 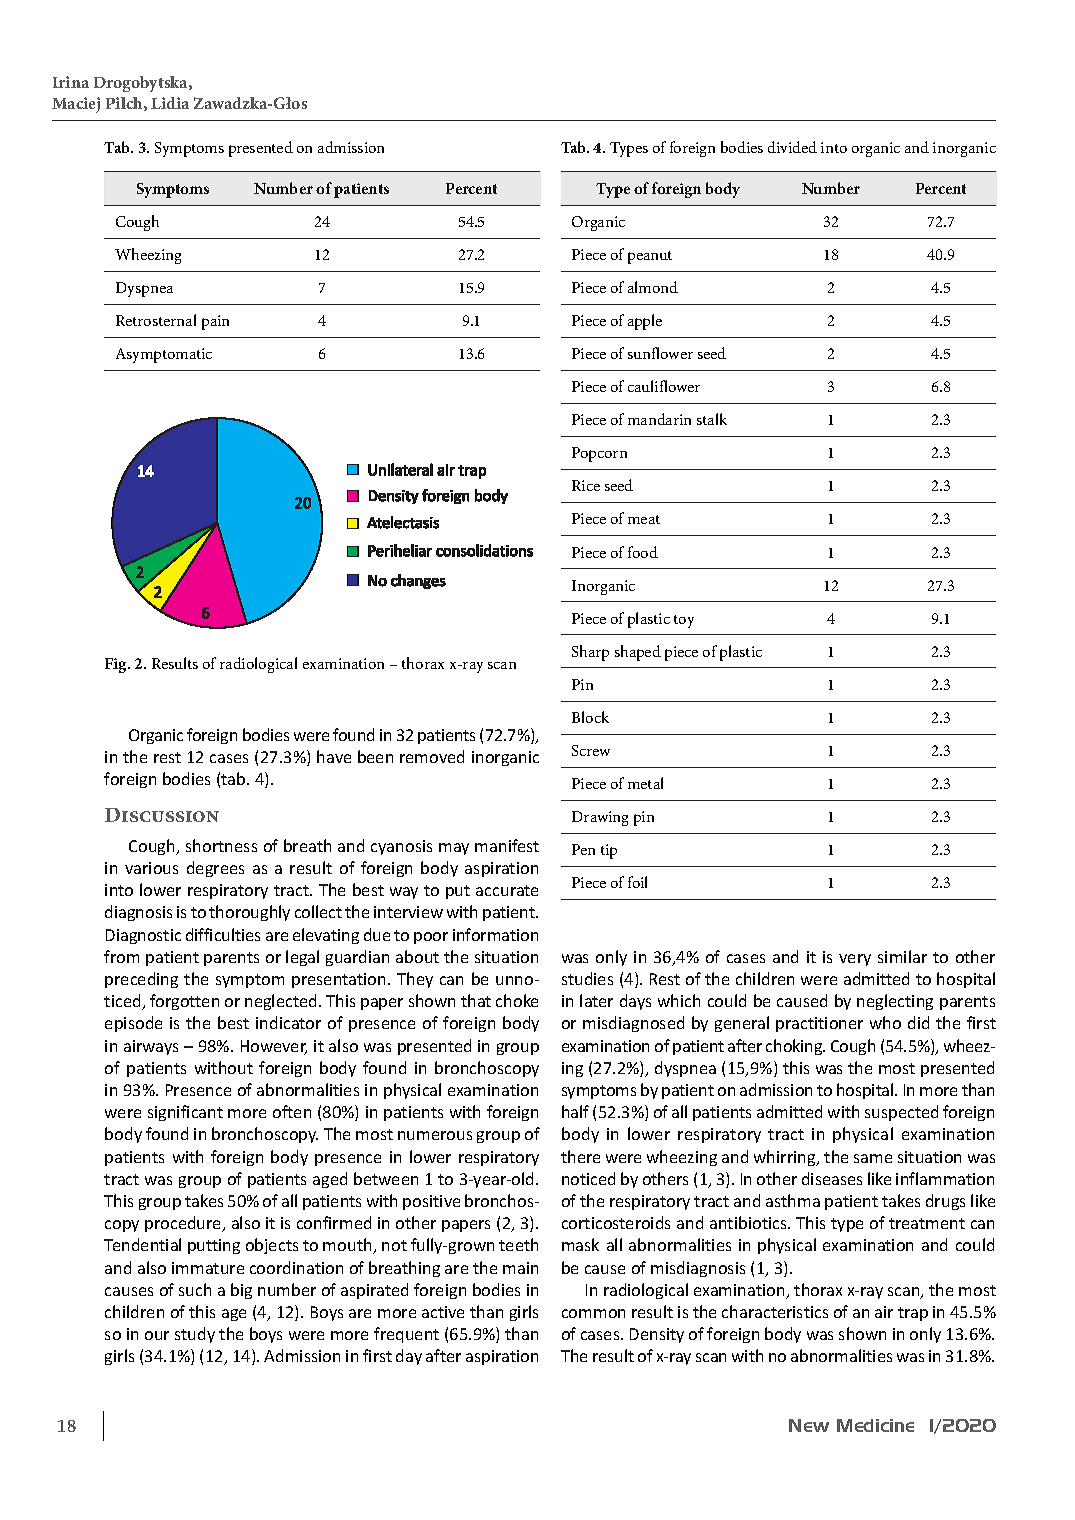 What do you see at coordinates (151, 868) in the document?
I see `various` at bounding box center [151, 868].
